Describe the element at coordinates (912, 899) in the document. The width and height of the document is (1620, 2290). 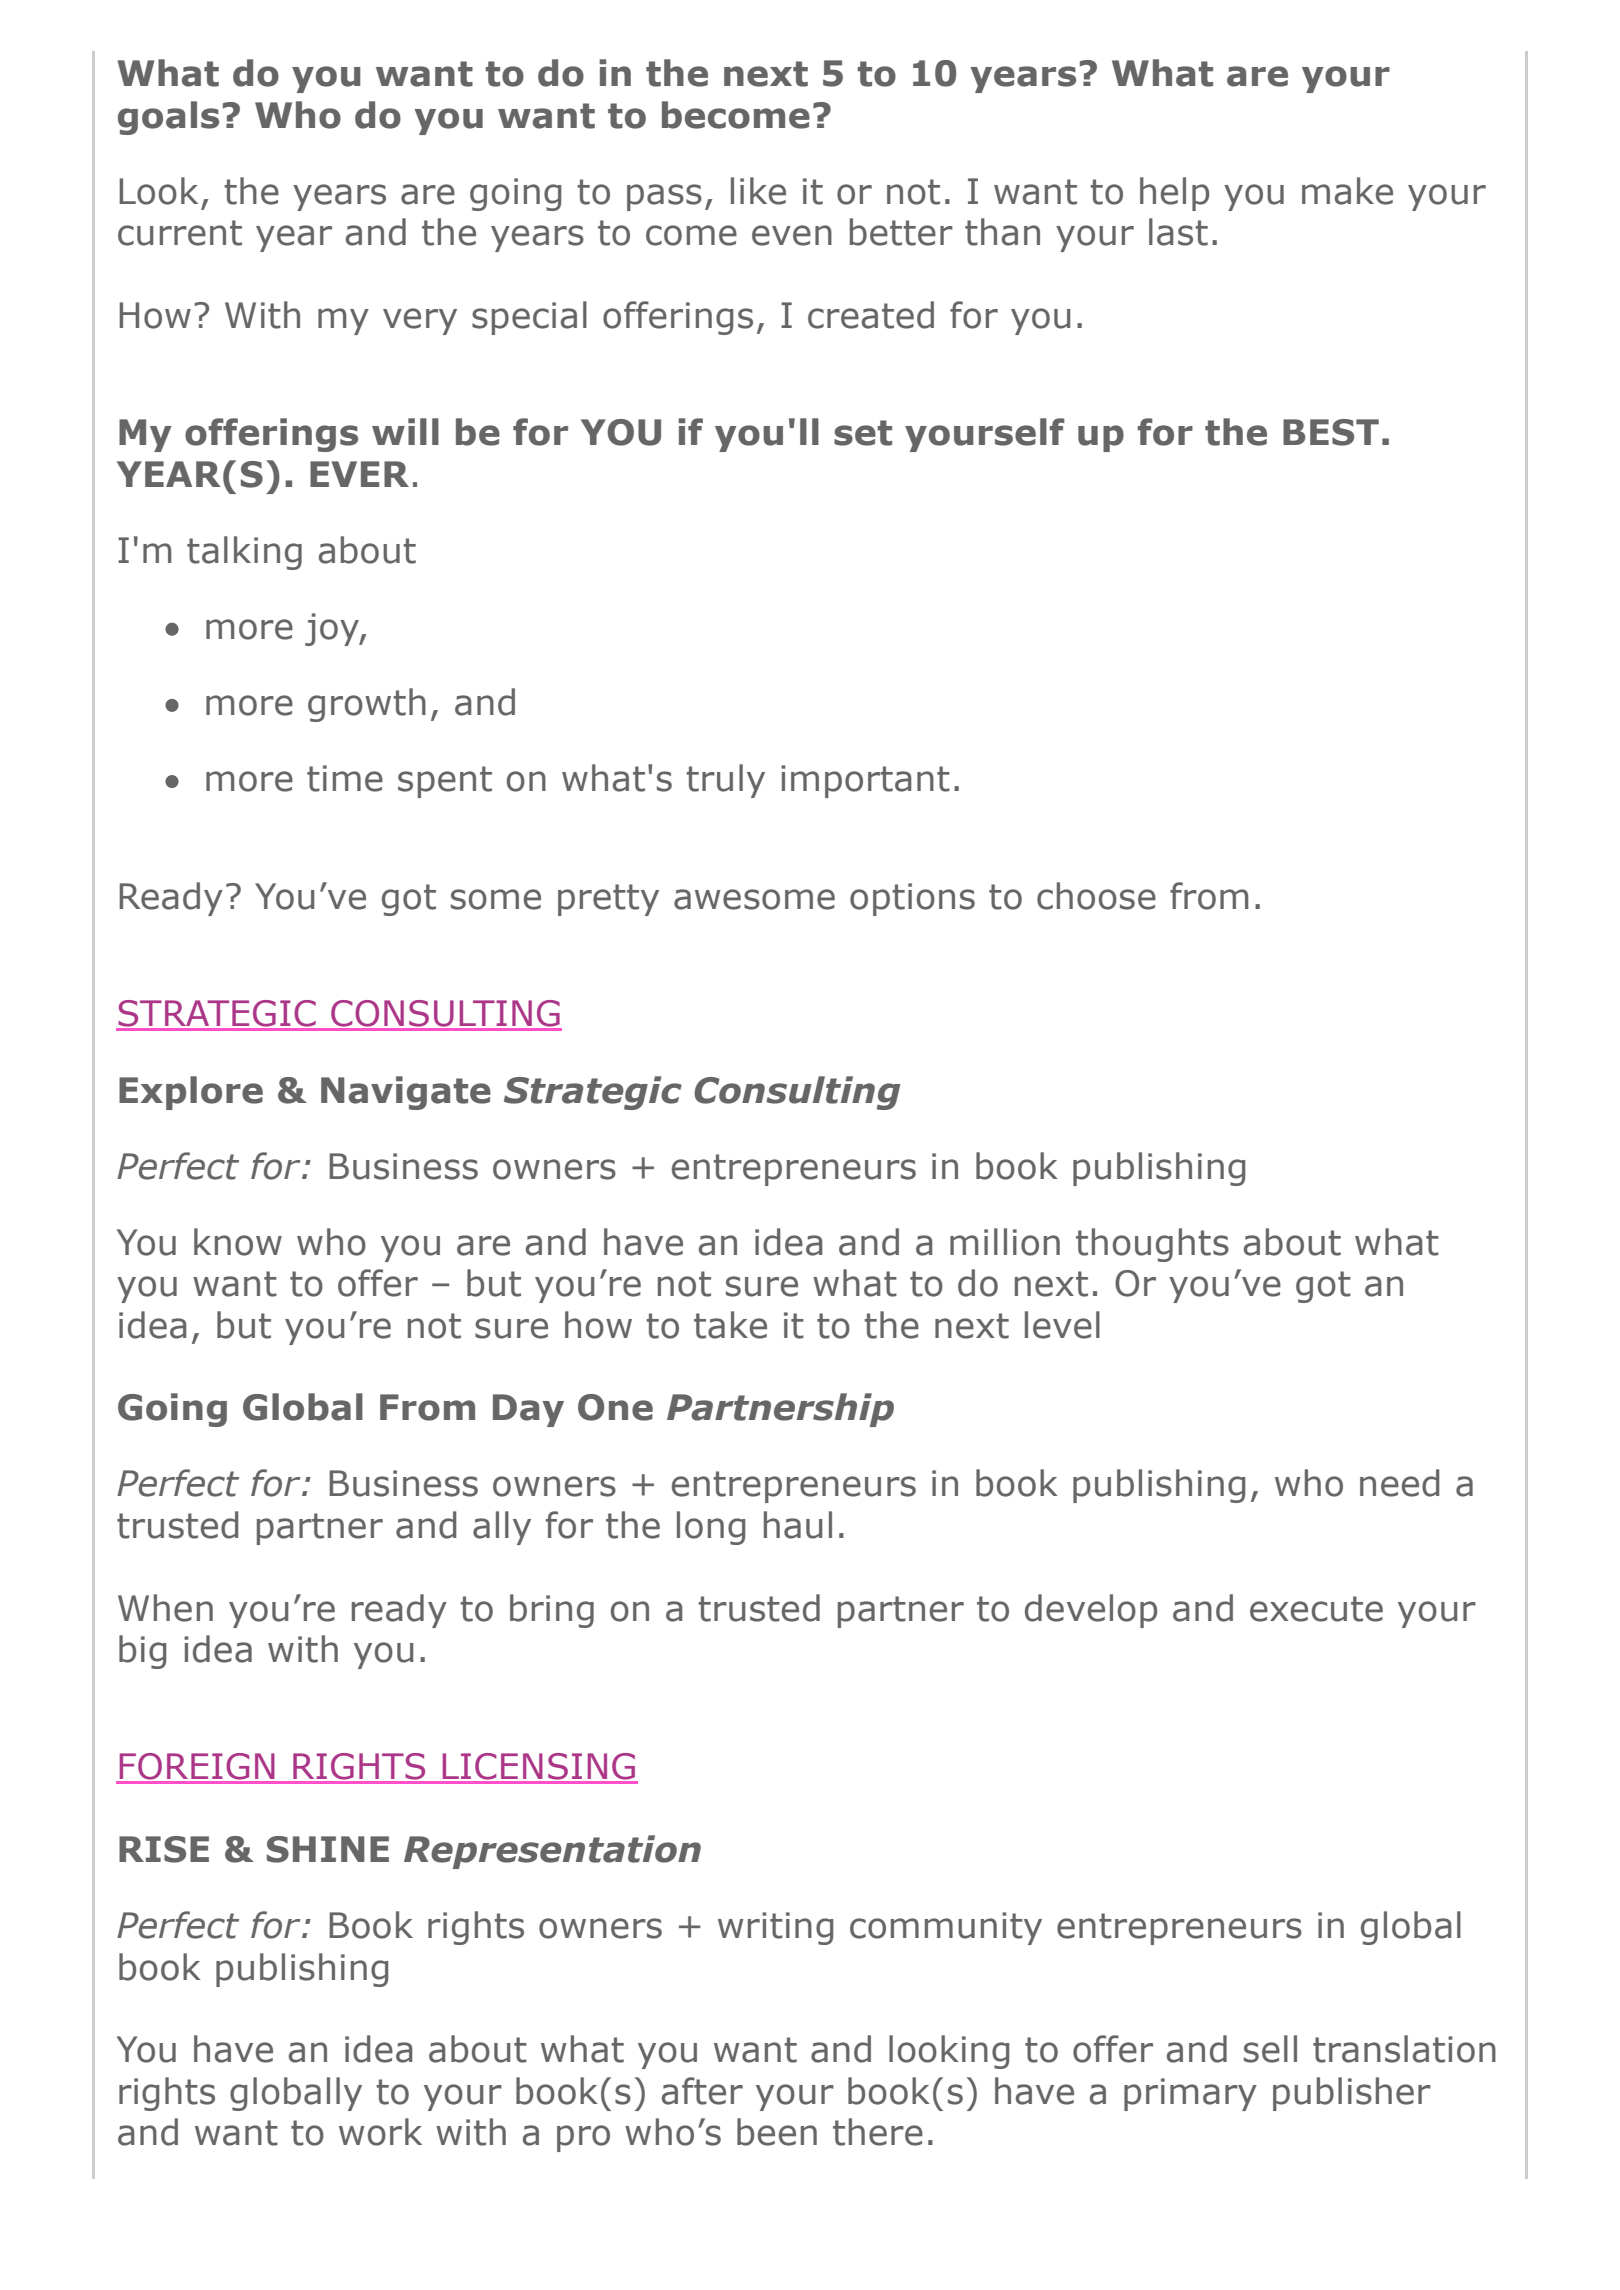
I see `options` at that location.
